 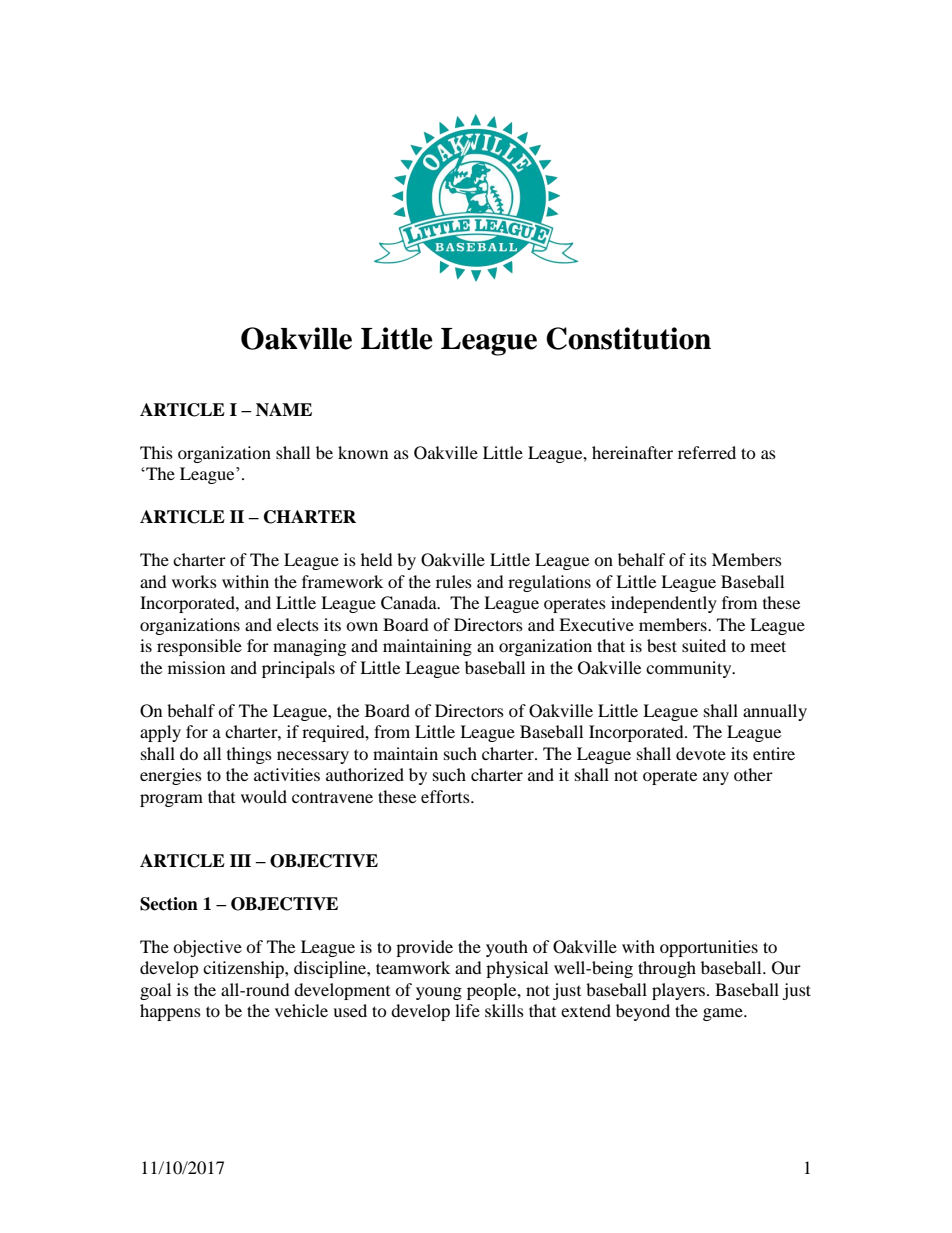 What do you see at coordinates (467, 1010) in the screenshot?
I see `life` at bounding box center [467, 1010].
